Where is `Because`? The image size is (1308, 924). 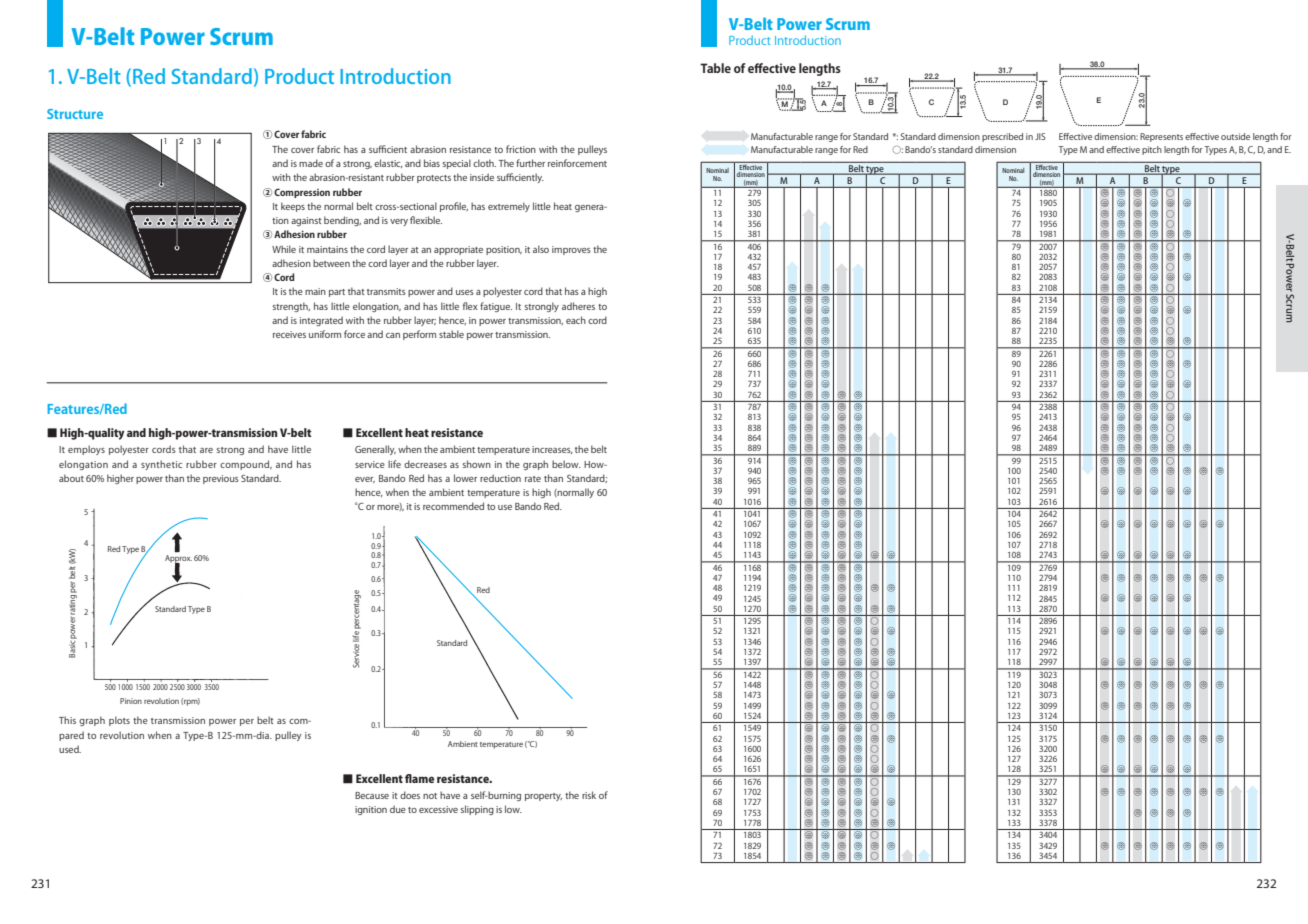 Because is located at coordinates (372, 795).
